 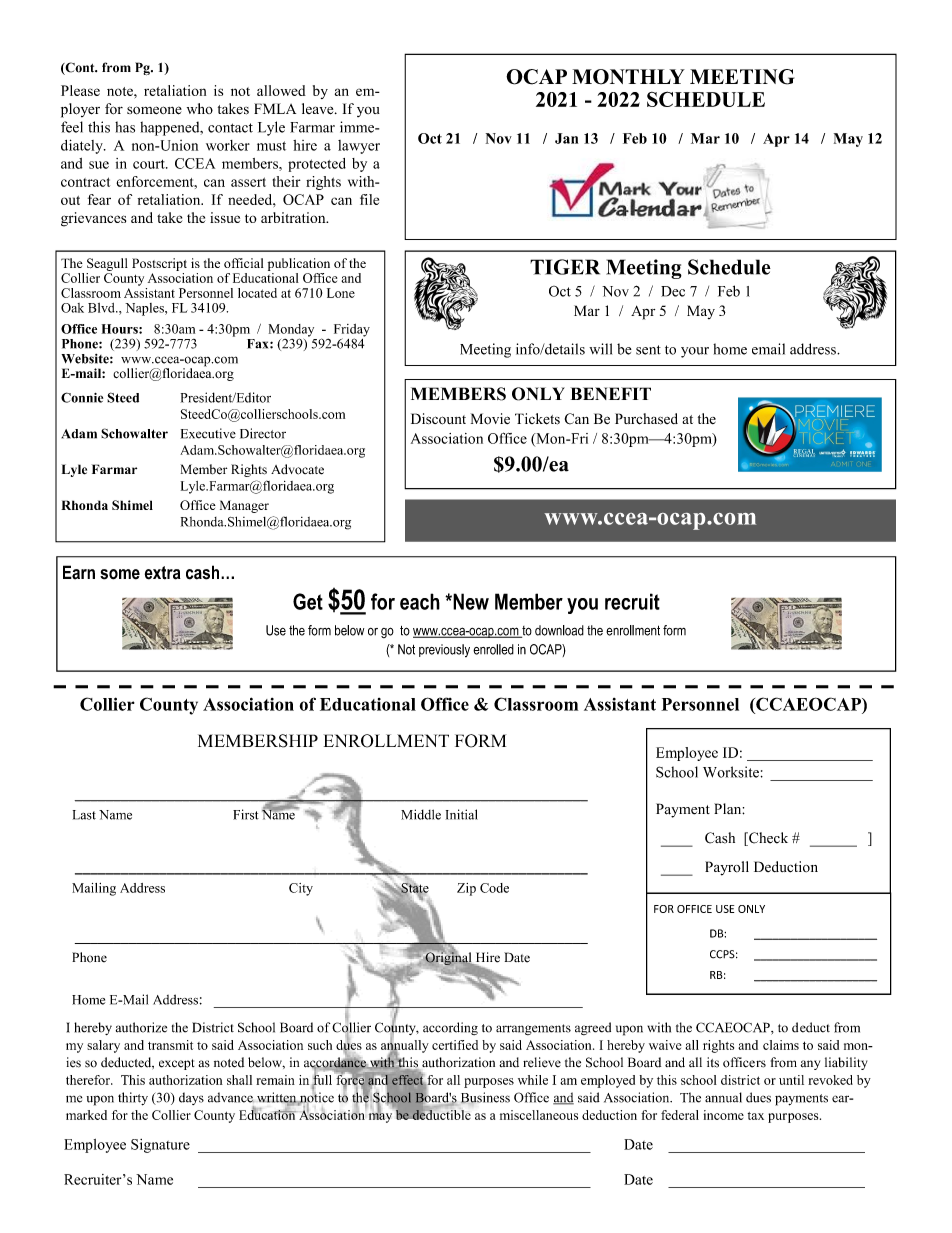 What do you see at coordinates (191, 1098) in the screenshot?
I see `days` at bounding box center [191, 1098].
